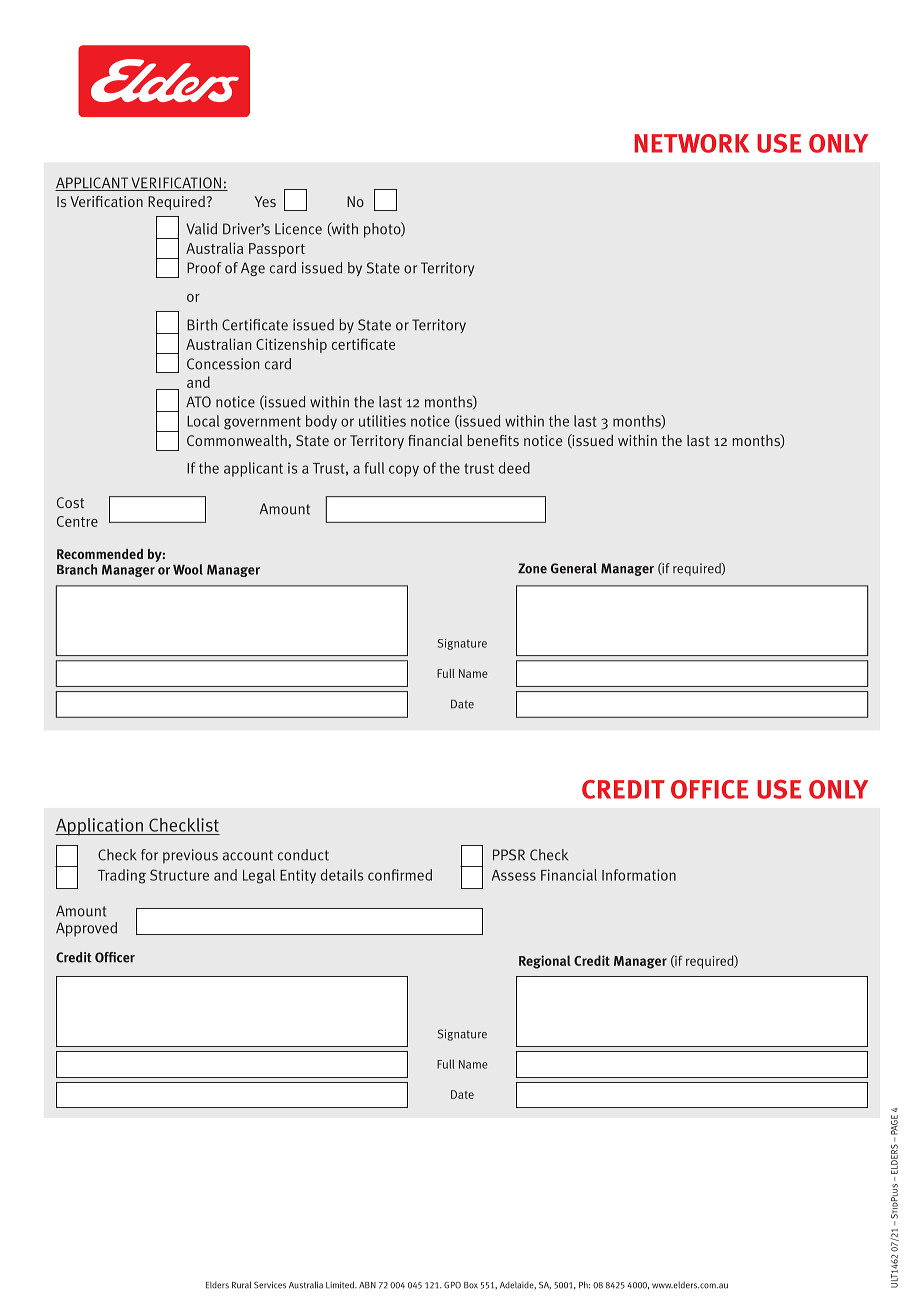 The width and height of the page is (924, 1308). I want to click on General, so click(574, 568).
